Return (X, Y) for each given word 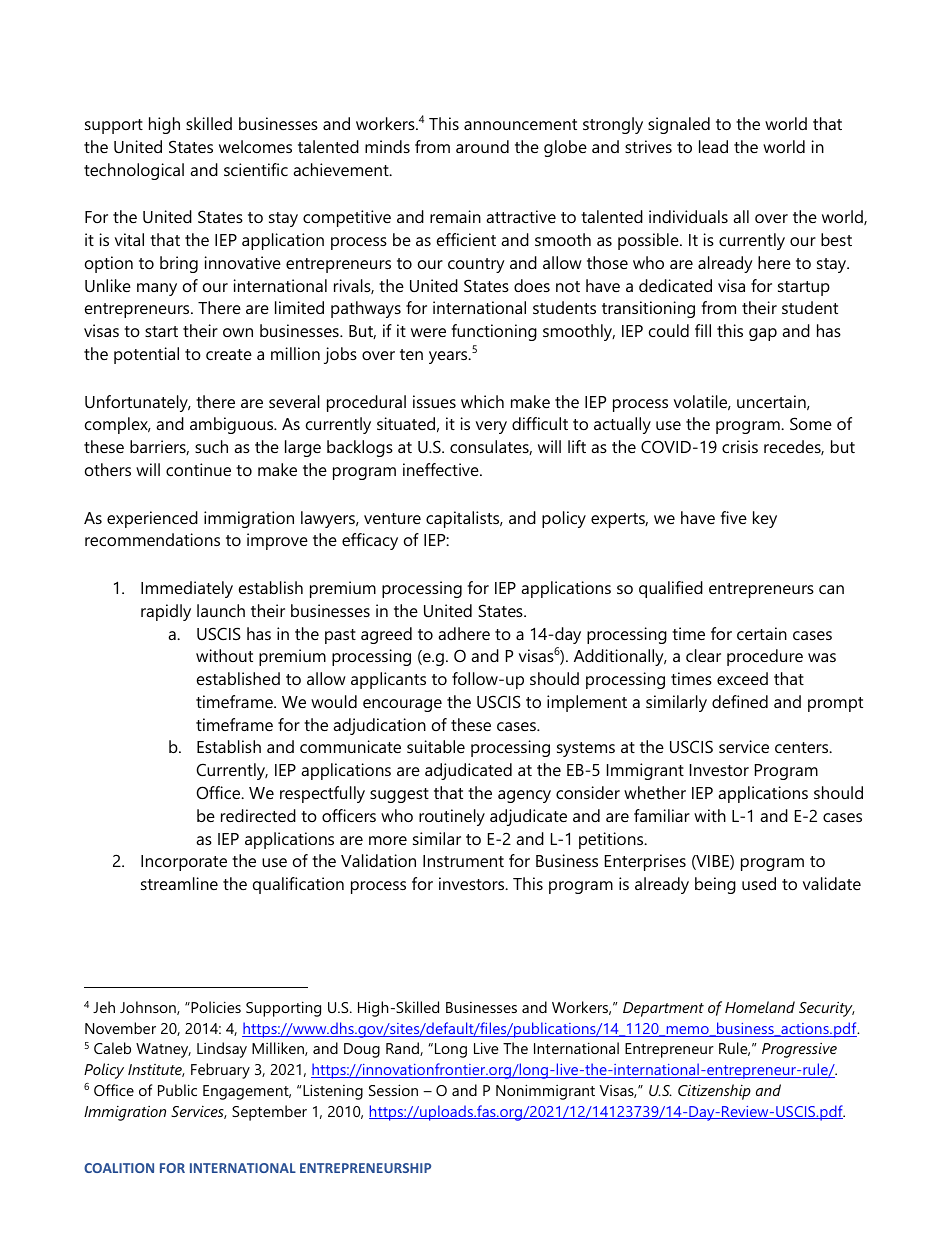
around (482, 146)
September (269, 1113)
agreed (386, 635)
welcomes (255, 146)
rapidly (166, 612)
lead (713, 146)
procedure (765, 657)
